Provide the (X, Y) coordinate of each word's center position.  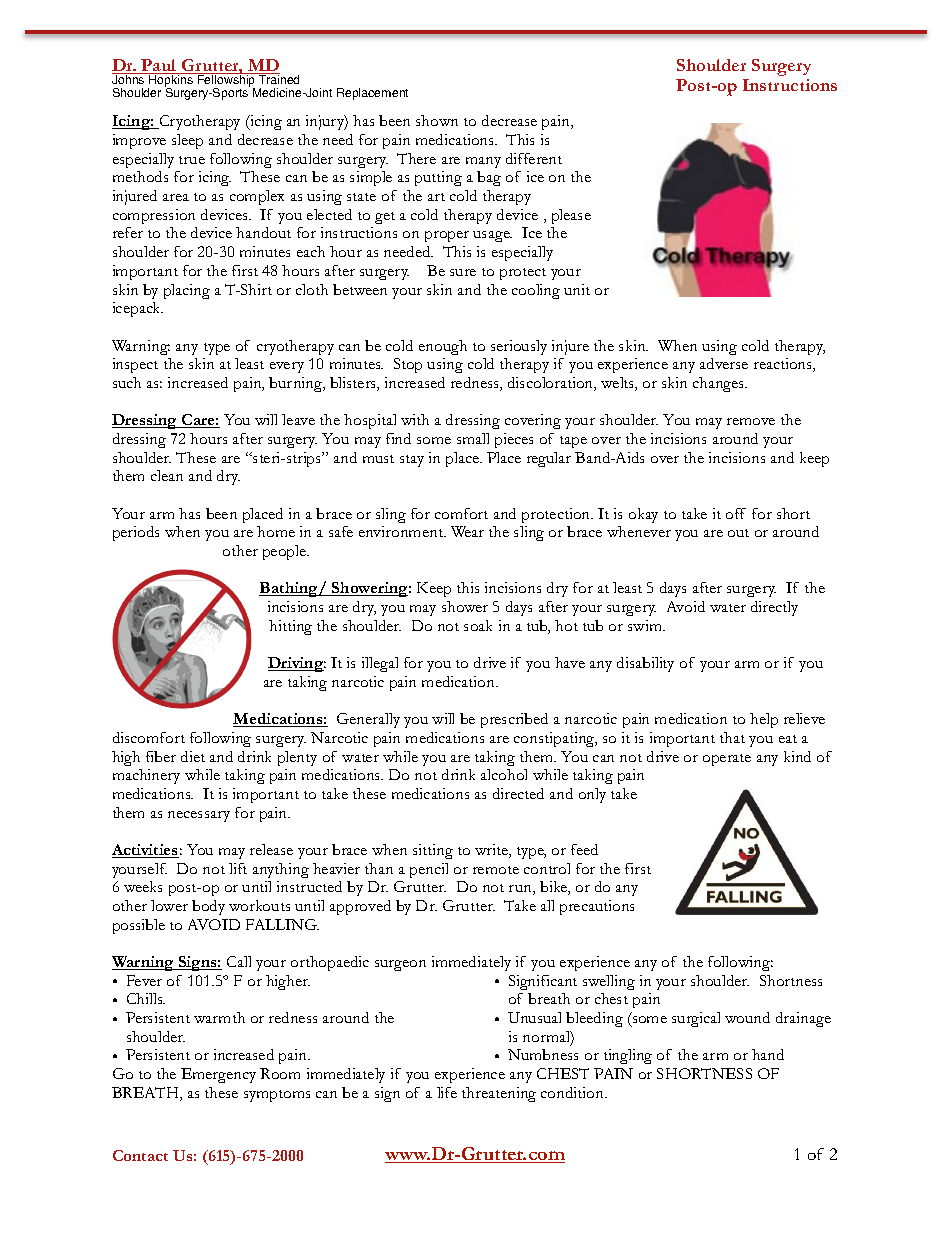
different (534, 158)
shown (437, 120)
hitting (290, 627)
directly (774, 608)
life (447, 1092)
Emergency (218, 1075)
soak (478, 625)
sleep (187, 141)
